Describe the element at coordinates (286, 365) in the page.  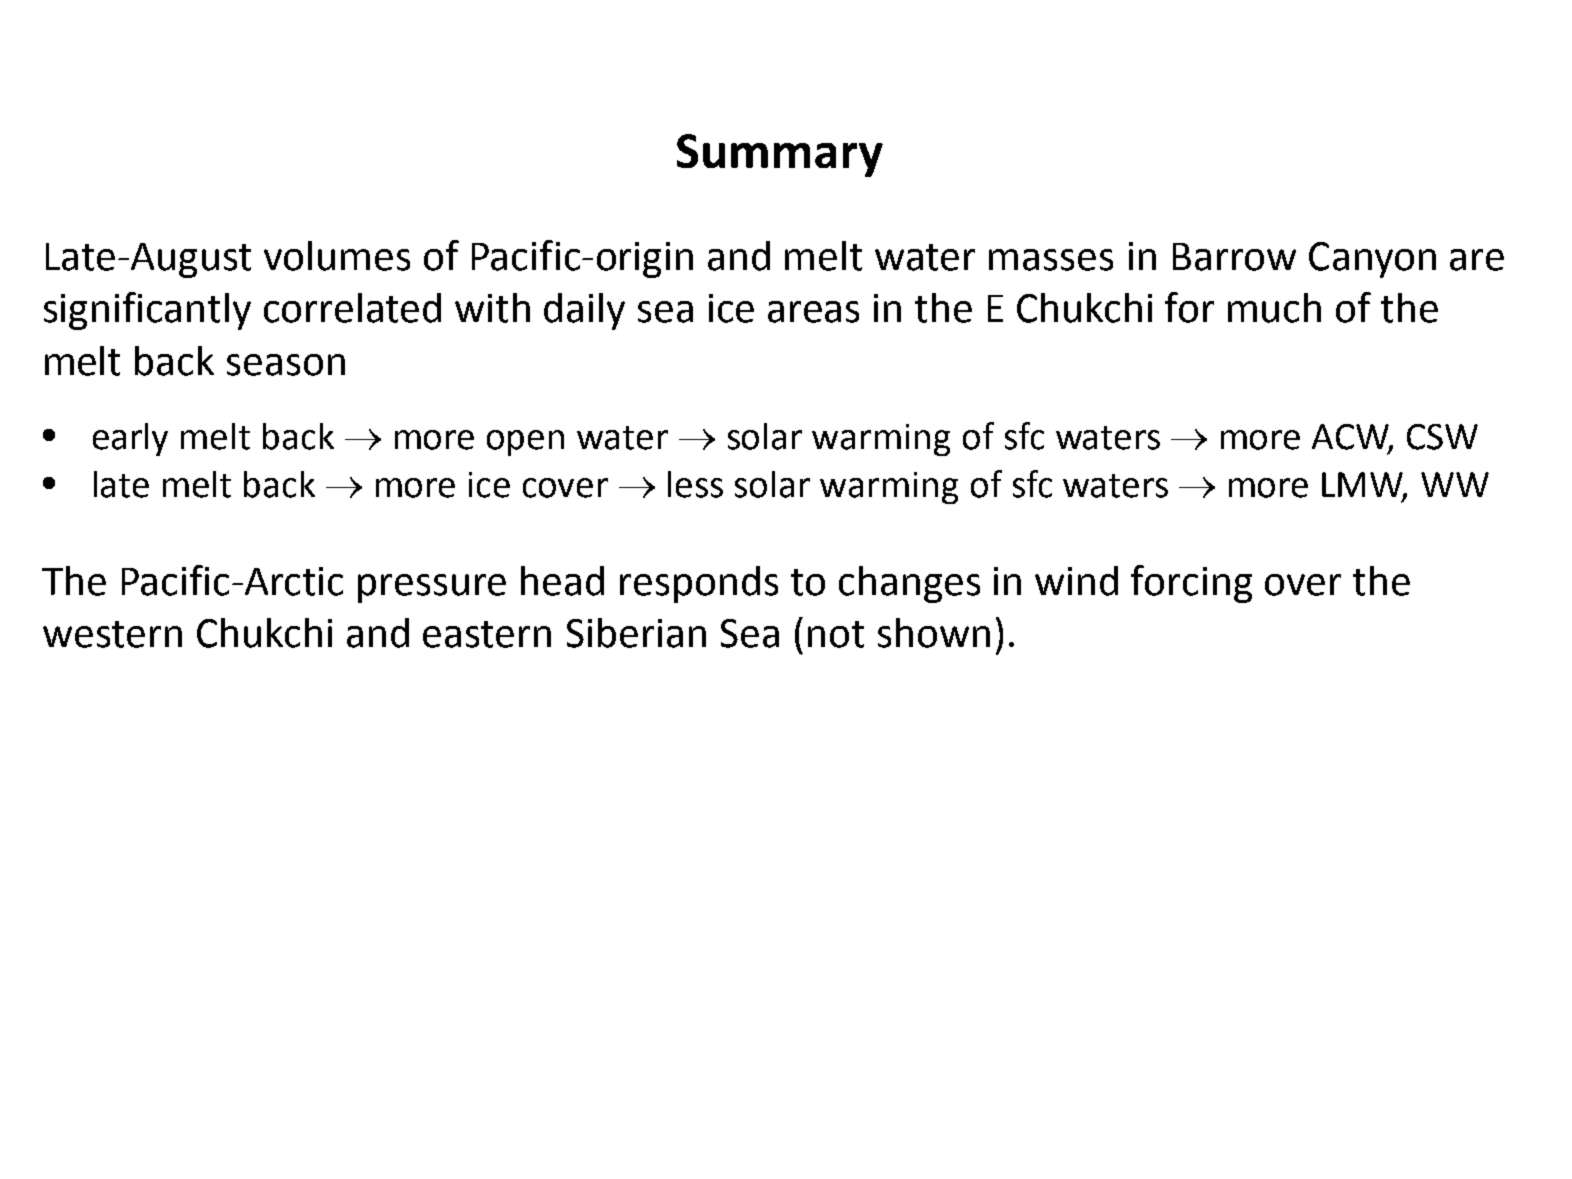
I see `season` at that location.
